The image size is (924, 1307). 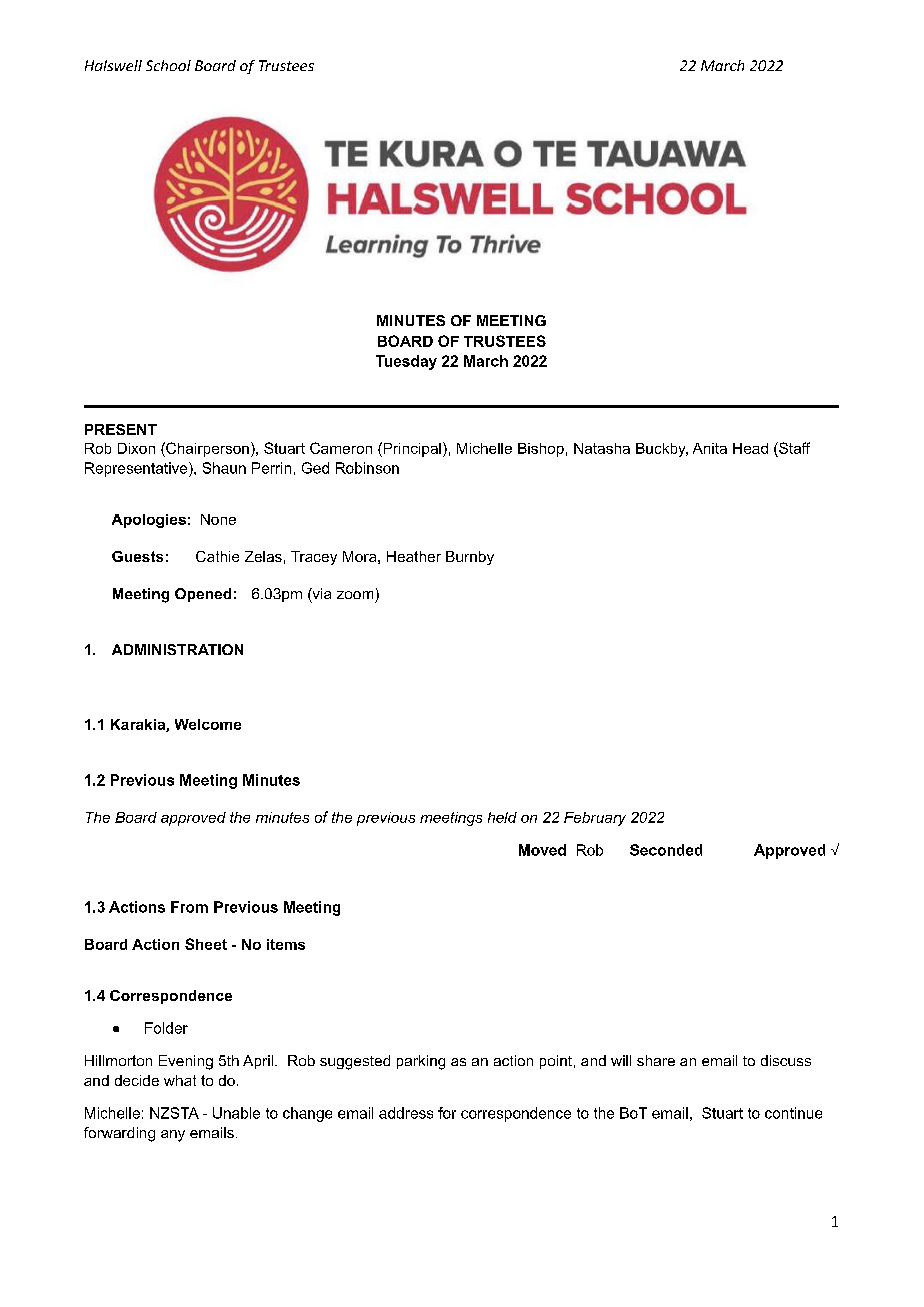 What do you see at coordinates (414, 556) in the document?
I see `Heather` at bounding box center [414, 556].
